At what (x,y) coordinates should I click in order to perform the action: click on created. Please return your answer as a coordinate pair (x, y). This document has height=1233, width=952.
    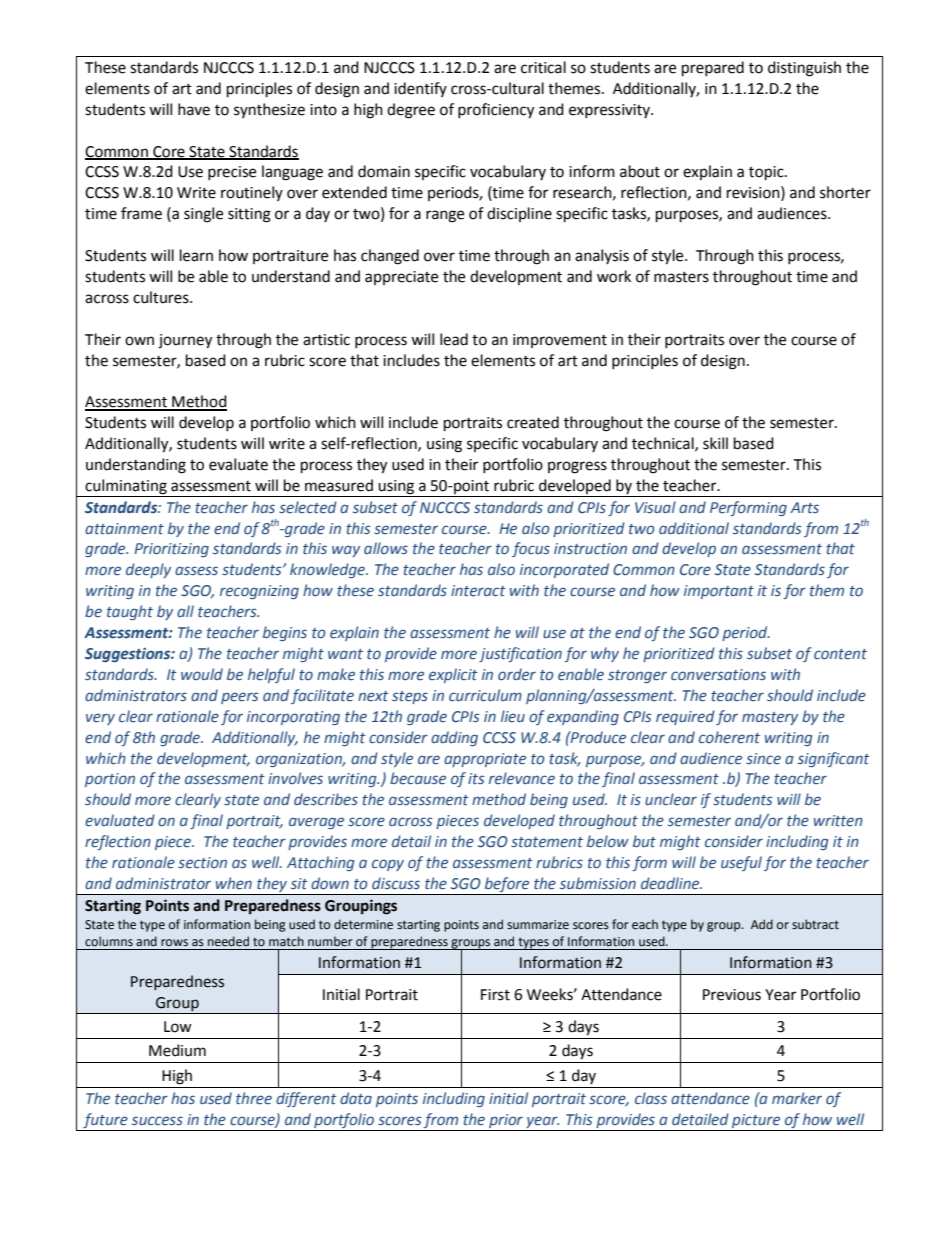
    Looking at the image, I should click on (533, 422).
